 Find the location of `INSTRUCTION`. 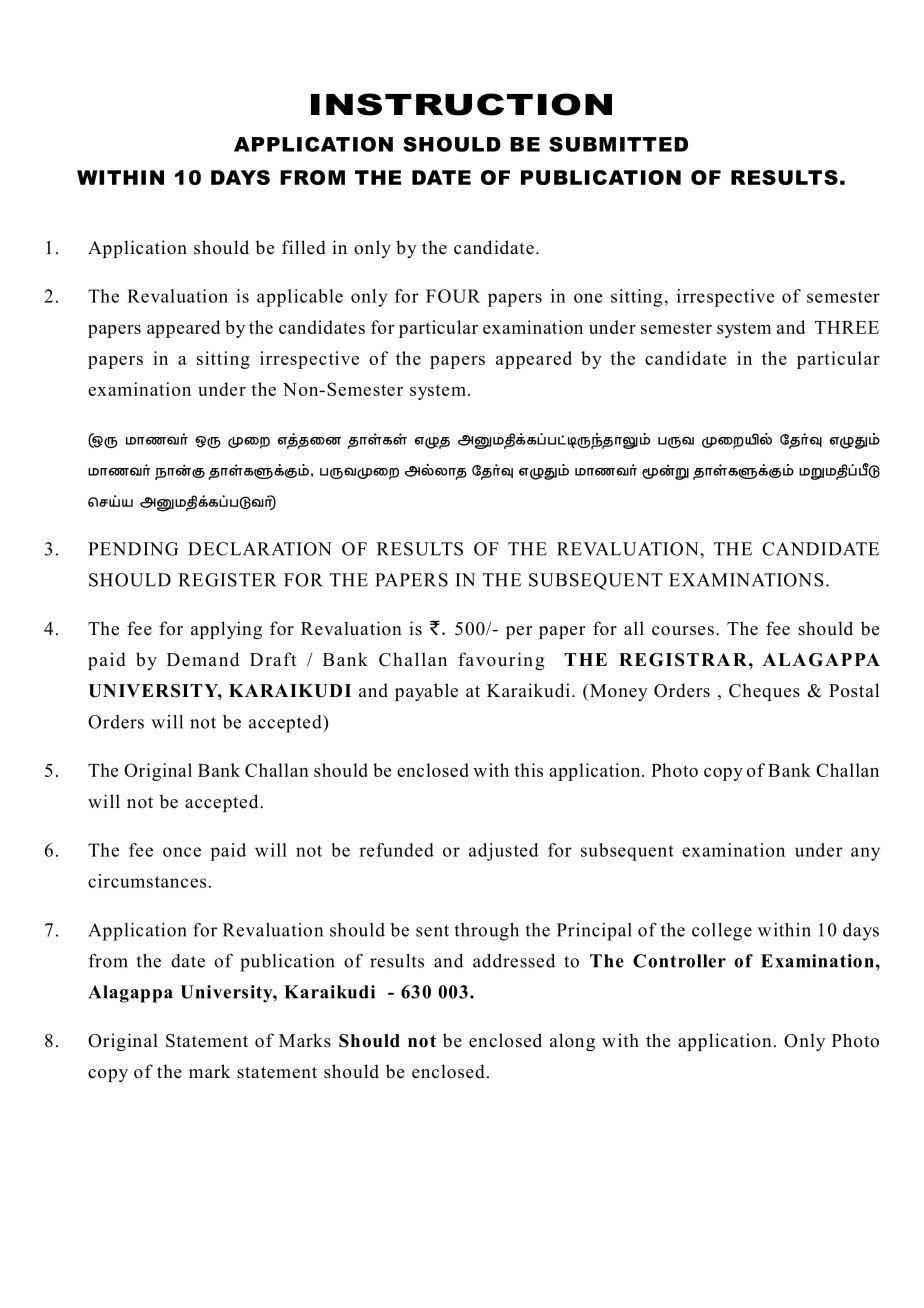

INSTRUCTION is located at coordinates (461, 104).
